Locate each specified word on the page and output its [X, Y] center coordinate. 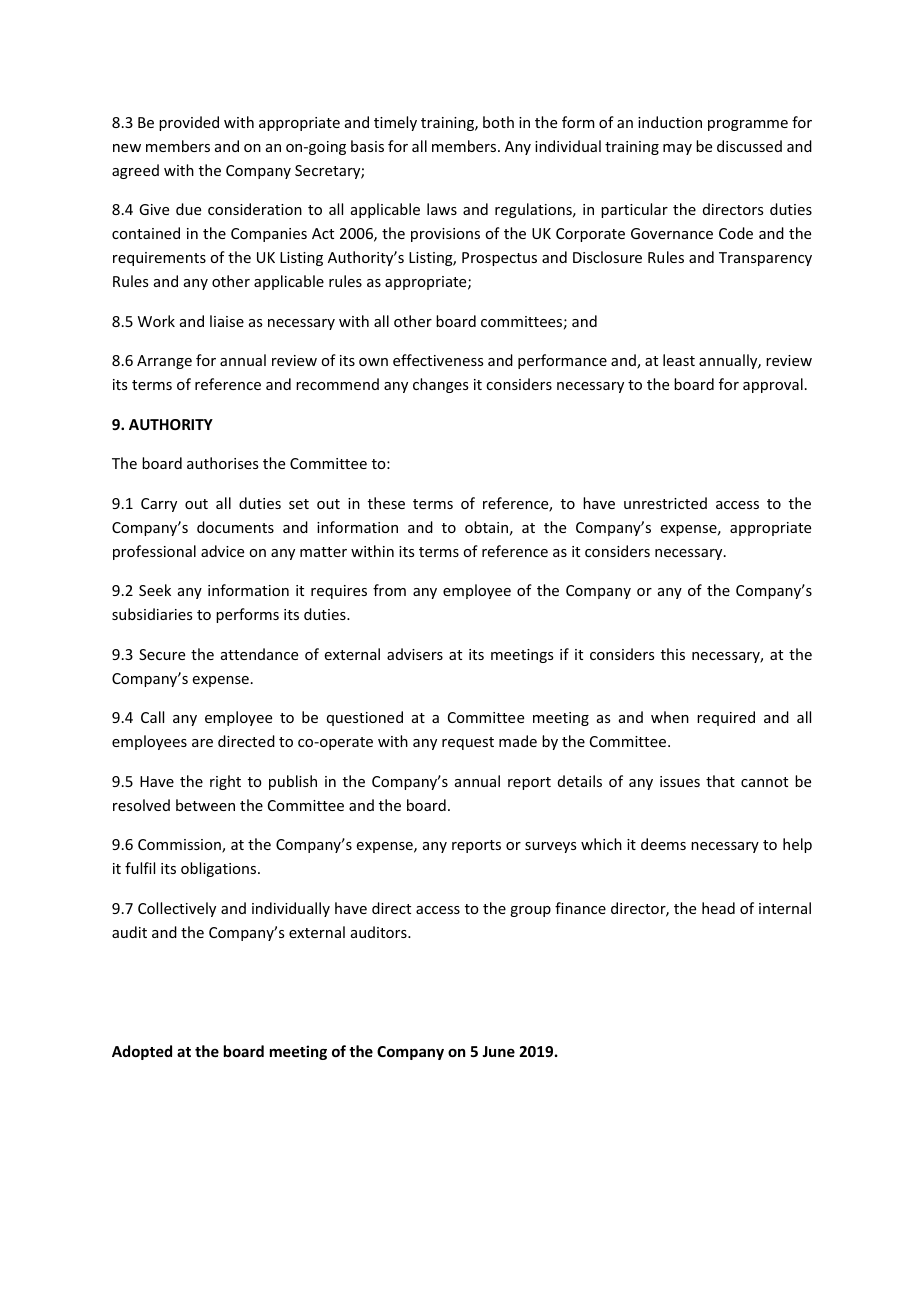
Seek [155, 590]
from [389, 590]
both [498, 122]
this [673, 654]
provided [189, 123]
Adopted [142, 1052]
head [718, 908]
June [498, 1051]
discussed [749, 146]
